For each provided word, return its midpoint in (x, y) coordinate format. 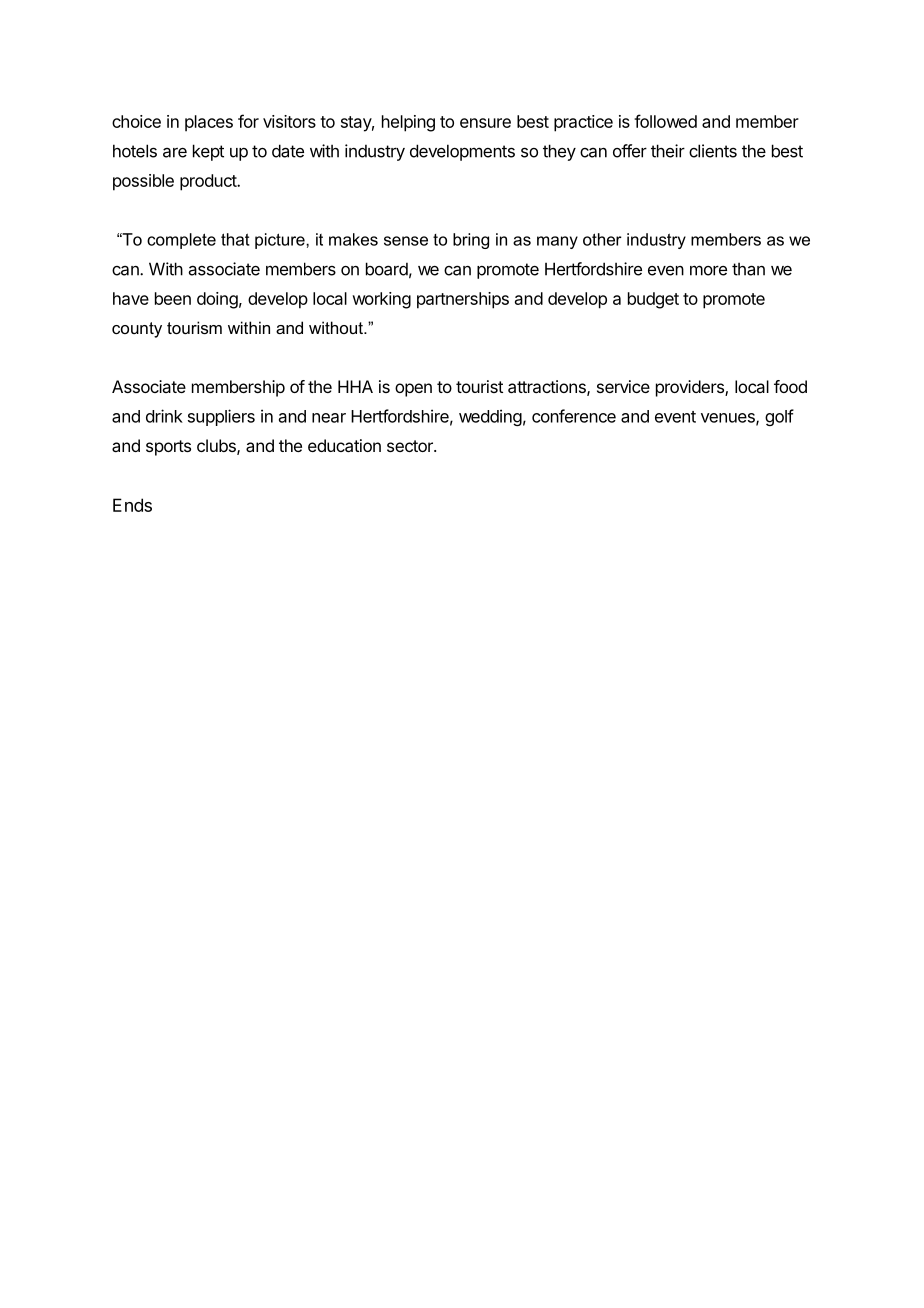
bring (471, 241)
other (602, 239)
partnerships (463, 300)
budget (653, 300)
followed (665, 121)
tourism (194, 327)
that (235, 239)
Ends (132, 505)
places (209, 123)
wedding (490, 417)
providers (691, 388)
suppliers (221, 417)
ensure (485, 123)
